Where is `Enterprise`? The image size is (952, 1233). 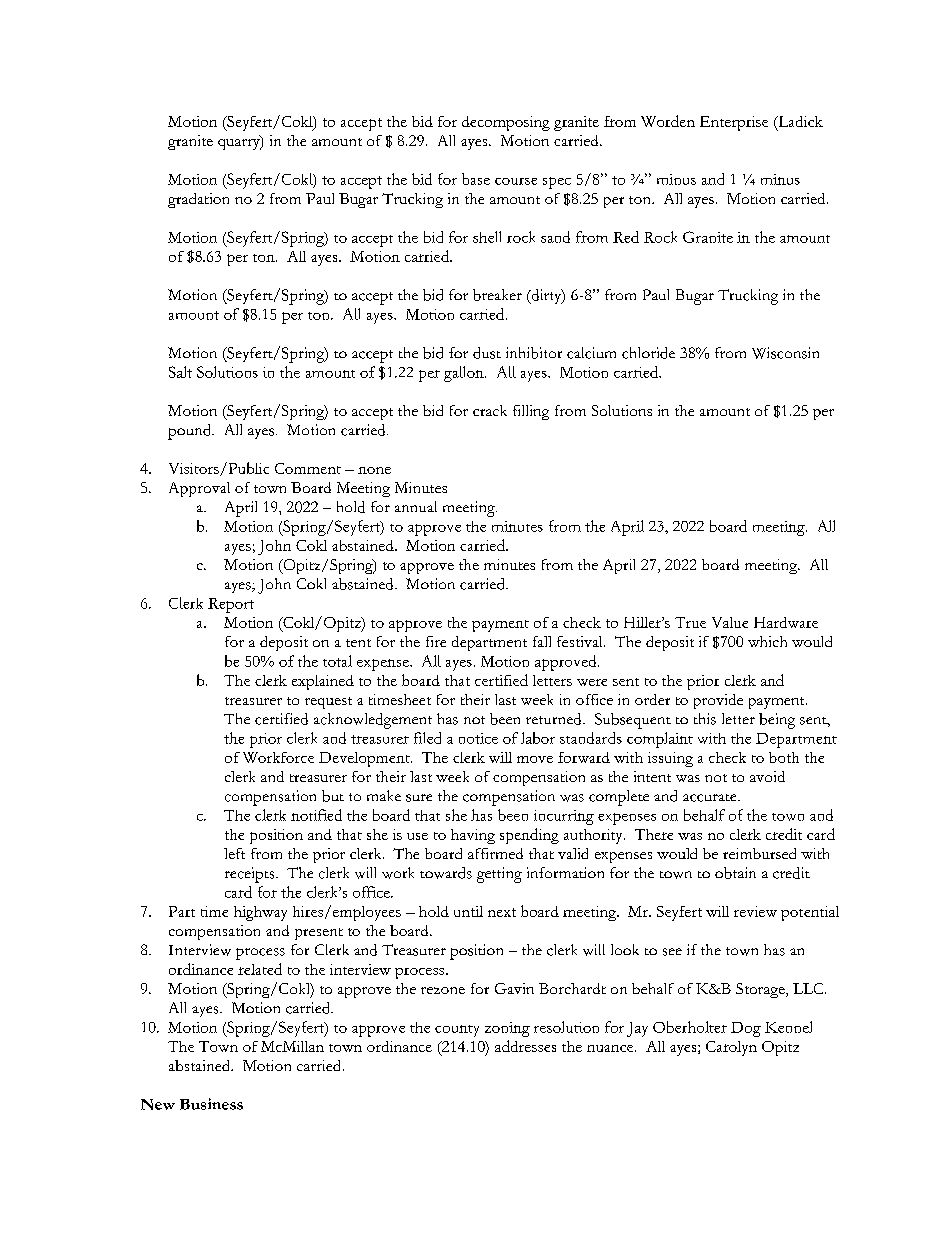 Enterprise is located at coordinates (734, 123).
